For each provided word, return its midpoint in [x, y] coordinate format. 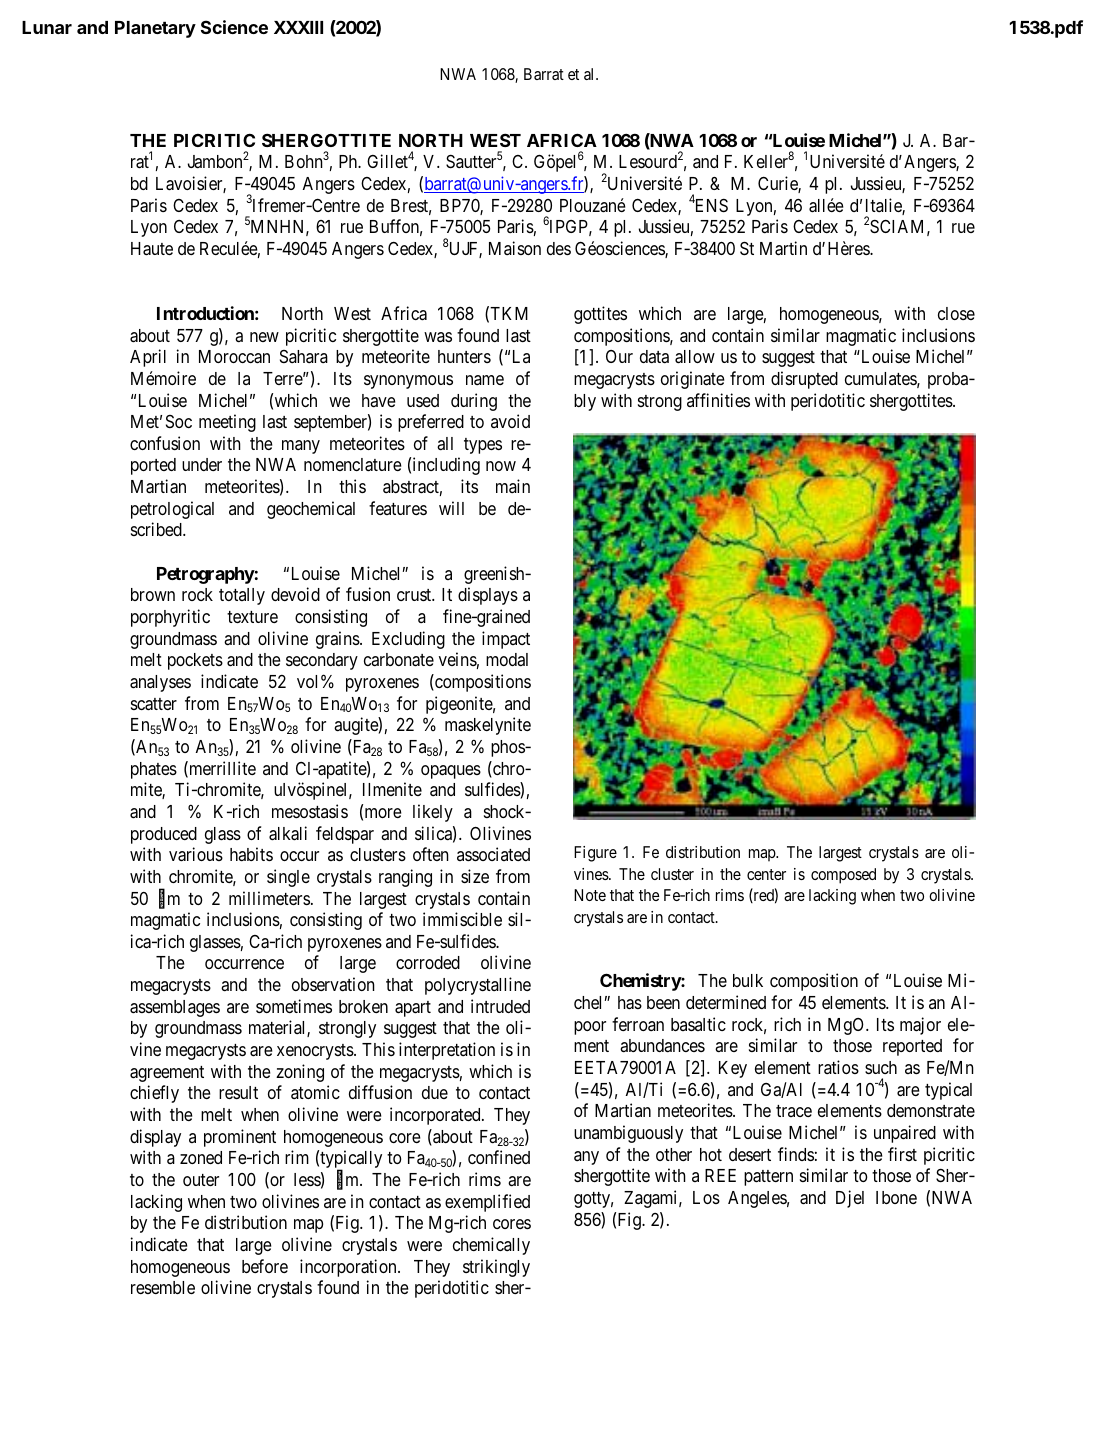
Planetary [155, 29]
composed [843, 876]
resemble [163, 1287]
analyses [160, 683]
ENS [711, 205]
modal [507, 659]
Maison [515, 248]
